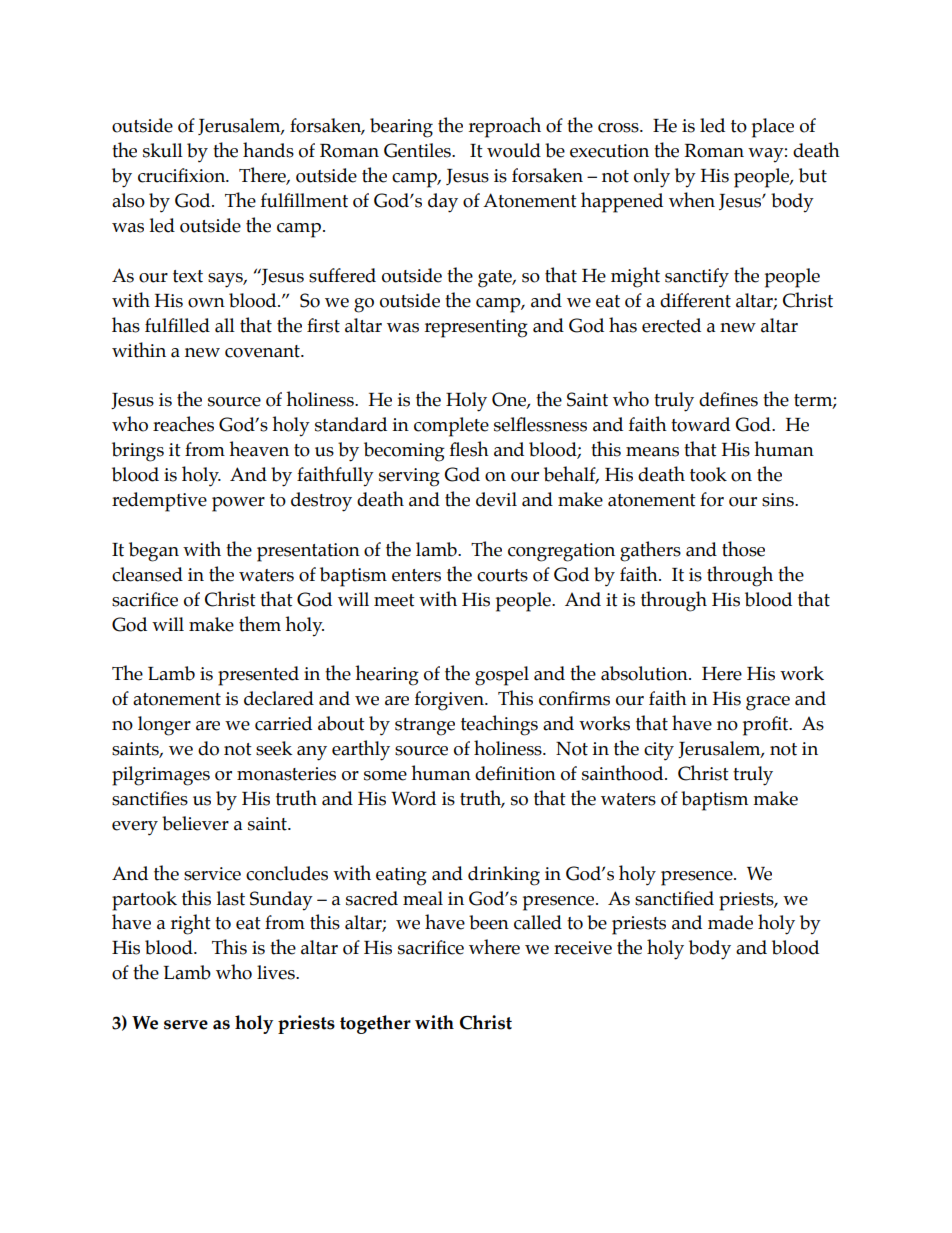  What do you see at coordinates (728, 399) in the document?
I see `defines` at bounding box center [728, 399].
